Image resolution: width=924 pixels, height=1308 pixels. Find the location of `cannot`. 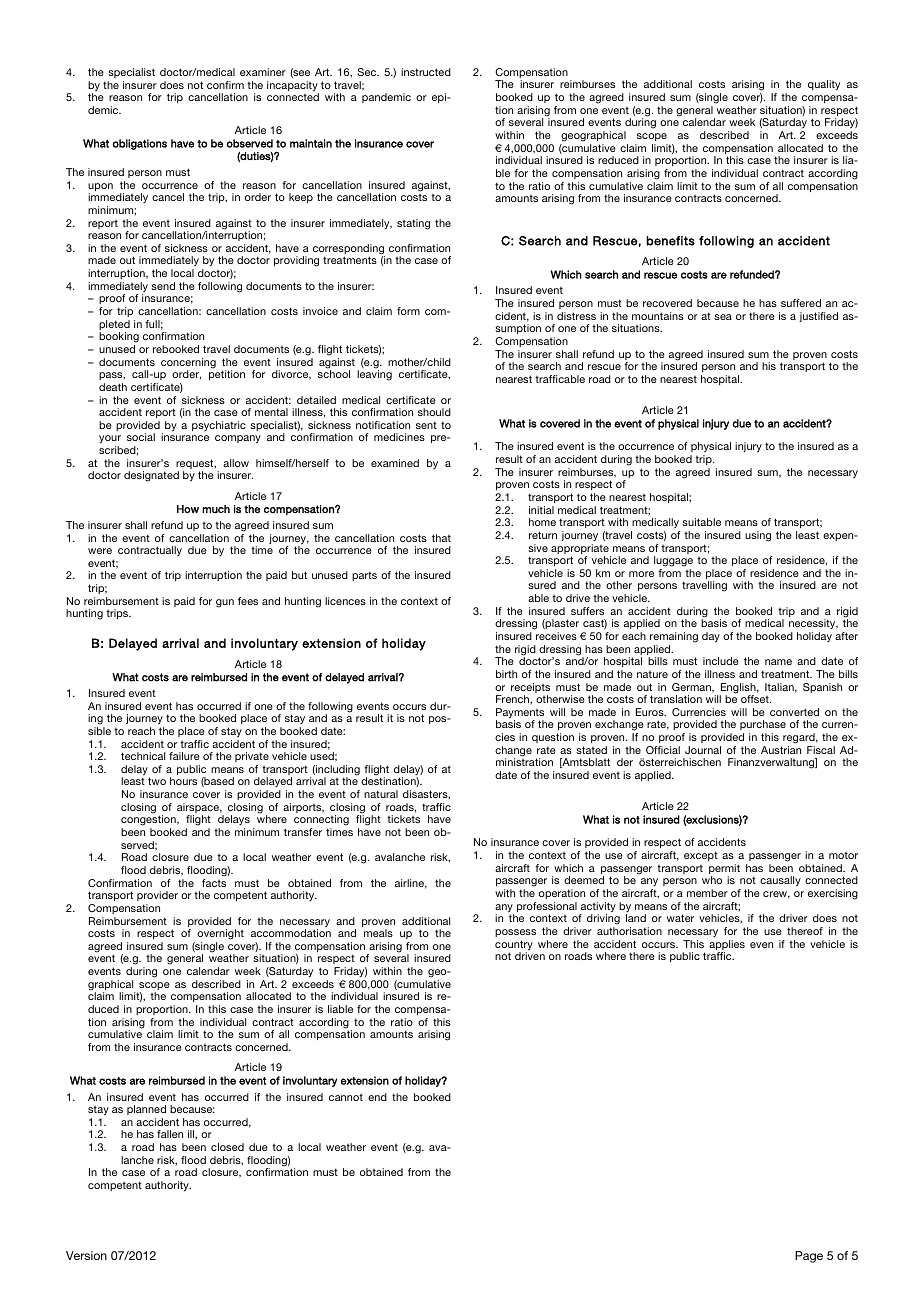

cannot is located at coordinates (346, 1097).
